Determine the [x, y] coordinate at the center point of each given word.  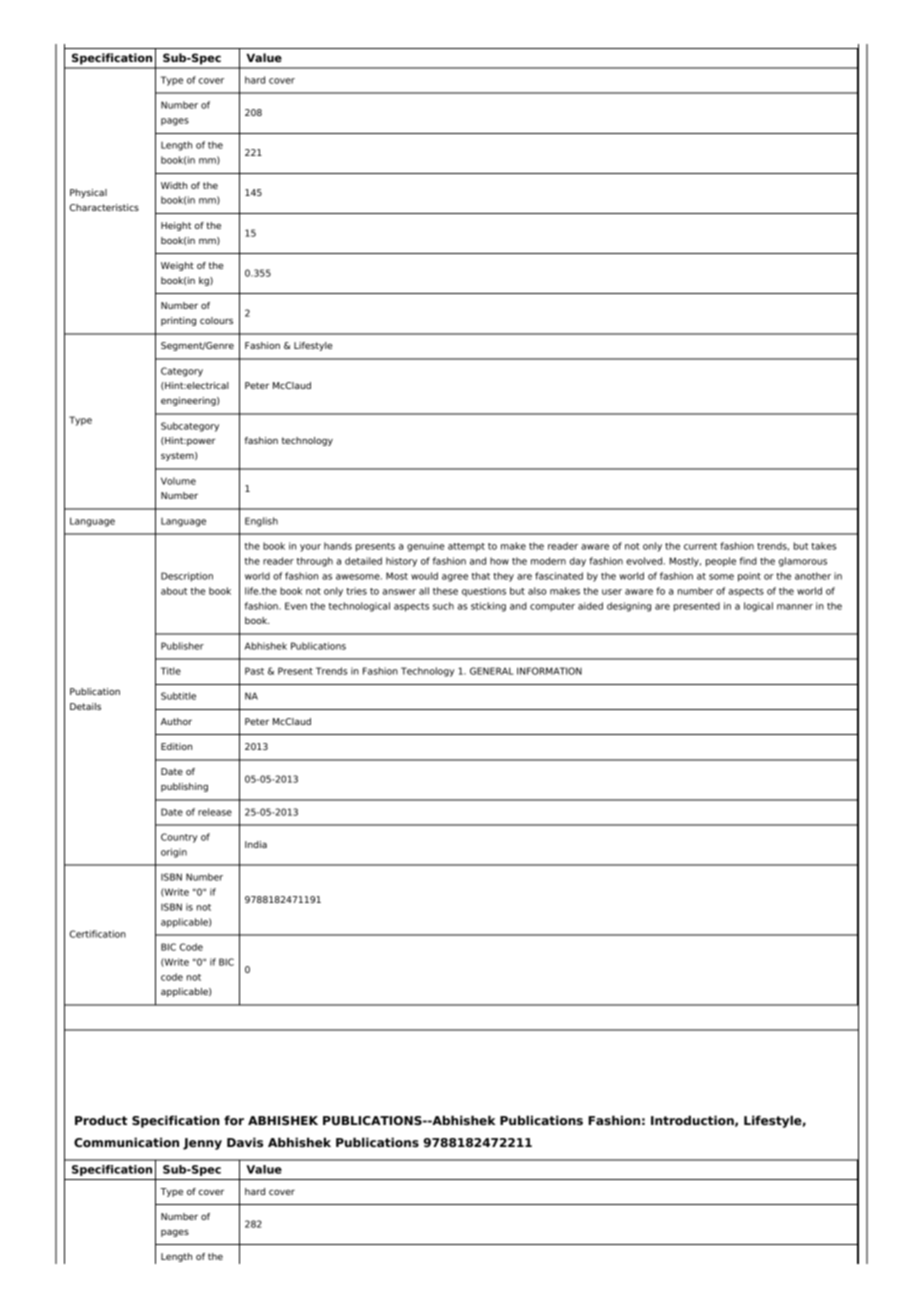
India [256, 844]
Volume [178, 481]
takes [823, 546]
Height [176, 226]
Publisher [182, 646]
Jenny [202, 1144]
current [700, 546]
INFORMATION [549, 671]
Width [174, 185]
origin [174, 853]
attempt [466, 547]
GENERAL [492, 671]
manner [795, 607]
